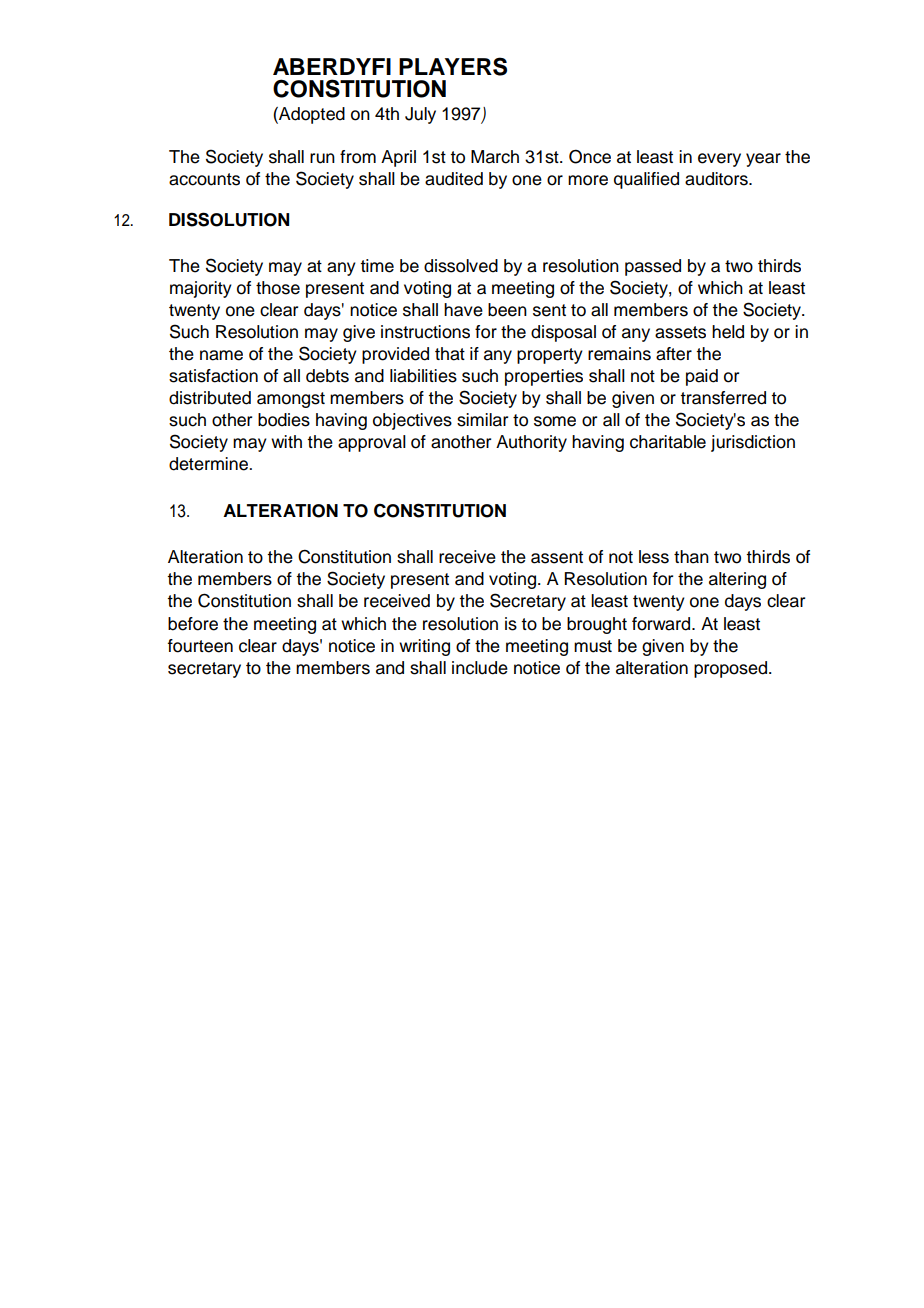  Describe the element at coordinates (200, 646) in the document. I see `fourteen` at that location.
